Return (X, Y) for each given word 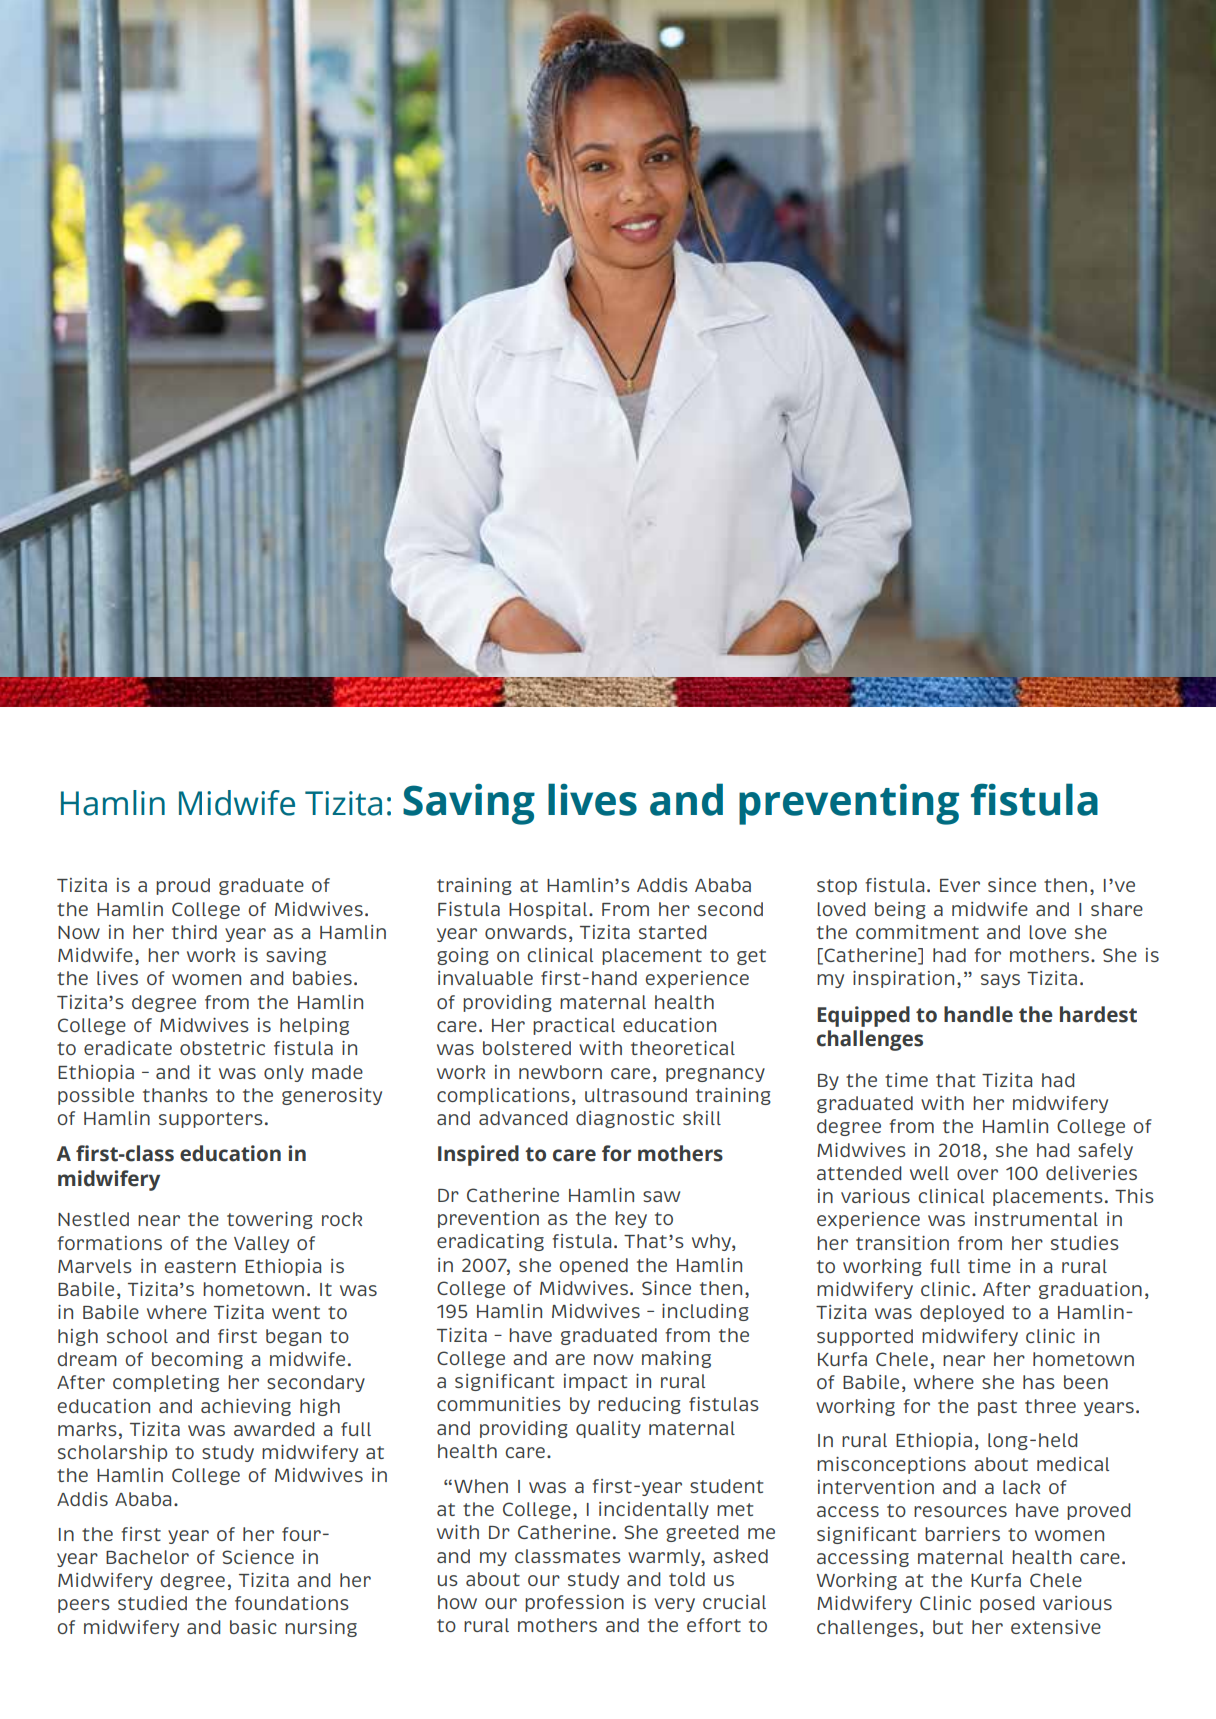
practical (574, 1026)
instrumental (1036, 1219)
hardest (1098, 1014)
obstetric (222, 1048)
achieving (246, 1407)
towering (270, 1220)
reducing (639, 1405)
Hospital (548, 910)
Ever (960, 885)
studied (152, 1603)
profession (574, 1603)
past (997, 1408)
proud (183, 886)
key (631, 1219)
